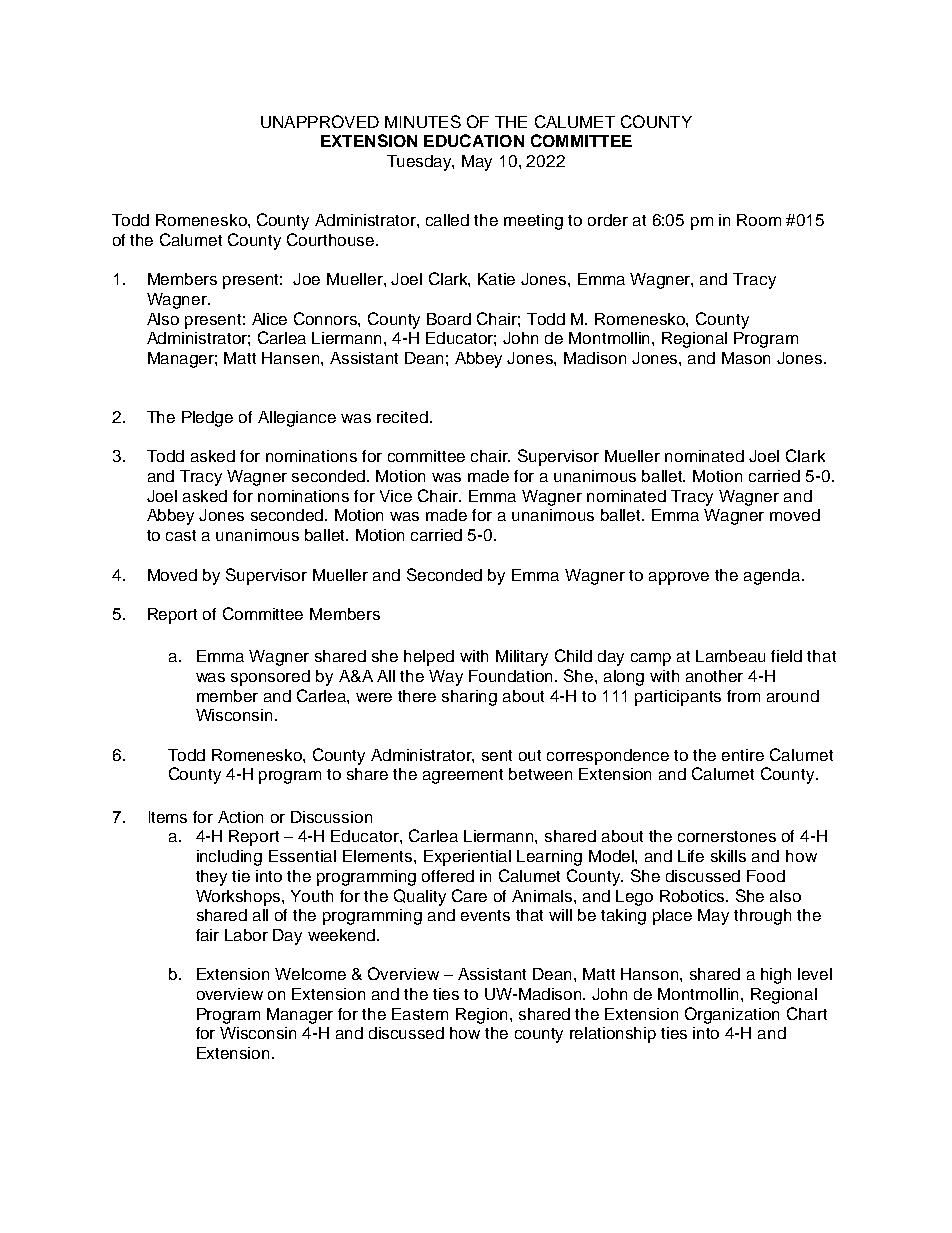  Describe the element at coordinates (746, 358) in the screenshot. I see `Mason` at that location.
